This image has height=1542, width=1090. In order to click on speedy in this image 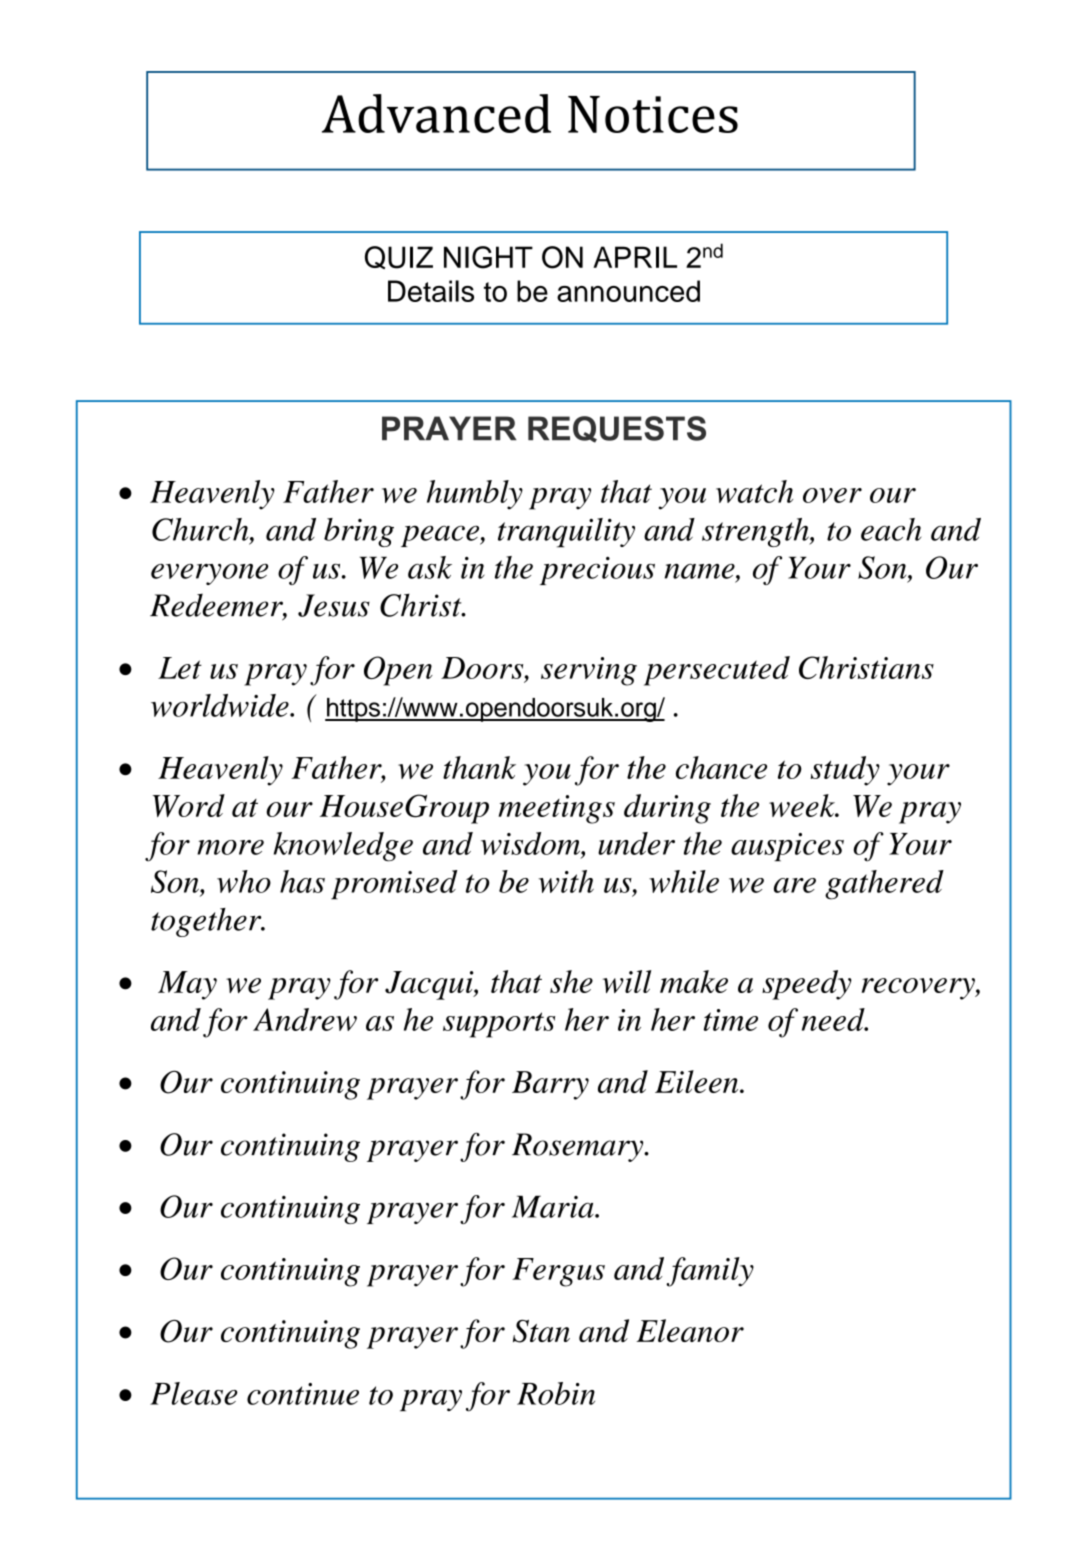, I will do `click(807, 985)`.
